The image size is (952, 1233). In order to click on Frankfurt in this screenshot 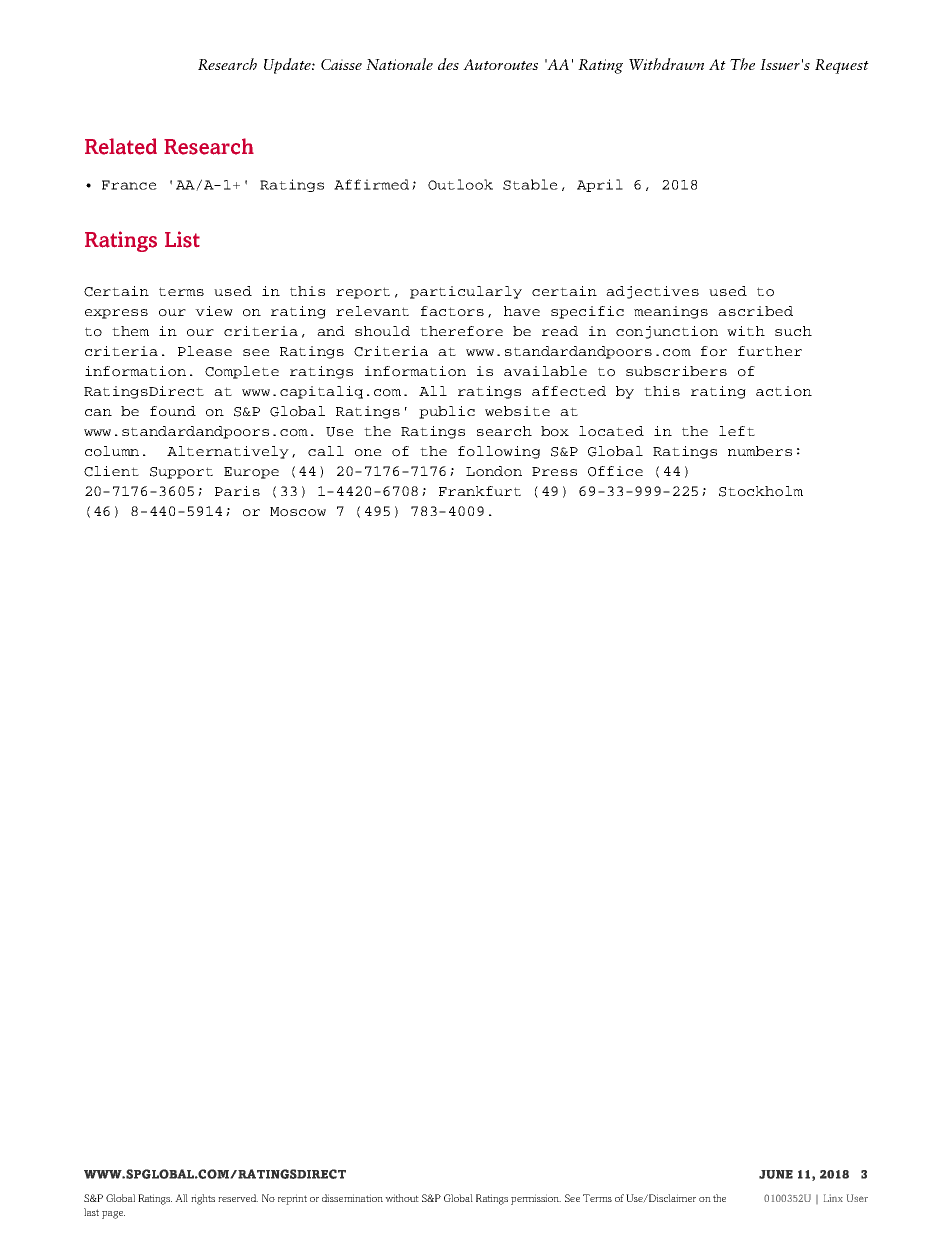, I will do `click(480, 491)`.
